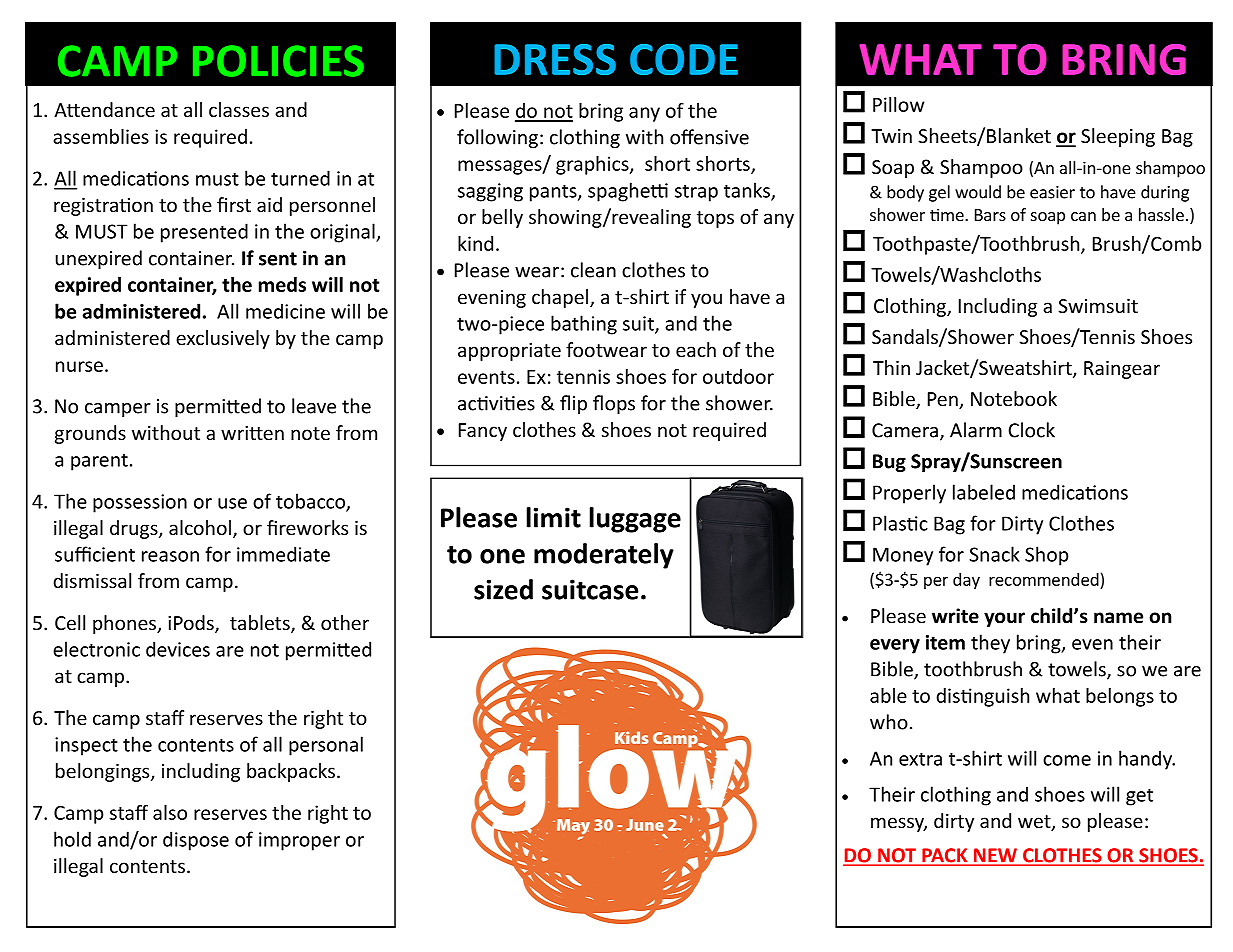 The image size is (1233, 952). Describe the element at coordinates (299, 841) in the image. I see `improper` at that location.
